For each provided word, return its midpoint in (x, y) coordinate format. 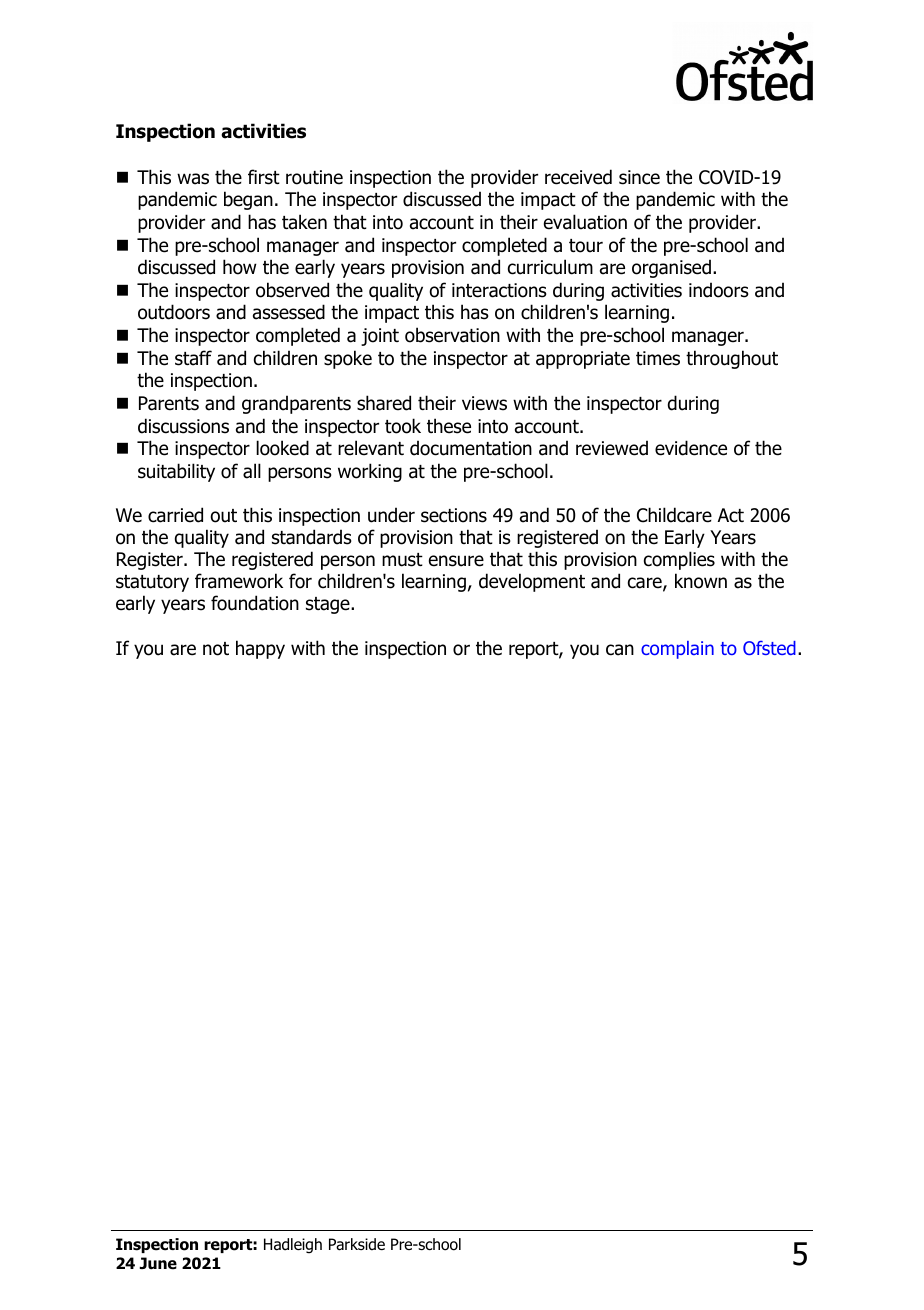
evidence (691, 448)
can (620, 650)
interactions (499, 290)
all (252, 471)
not (216, 649)
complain (677, 650)
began (248, 200)
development (532, 582)
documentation (471, 448)
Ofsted (769, 648)
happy (260, 649)
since (639, 177)
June (158, 1263)
